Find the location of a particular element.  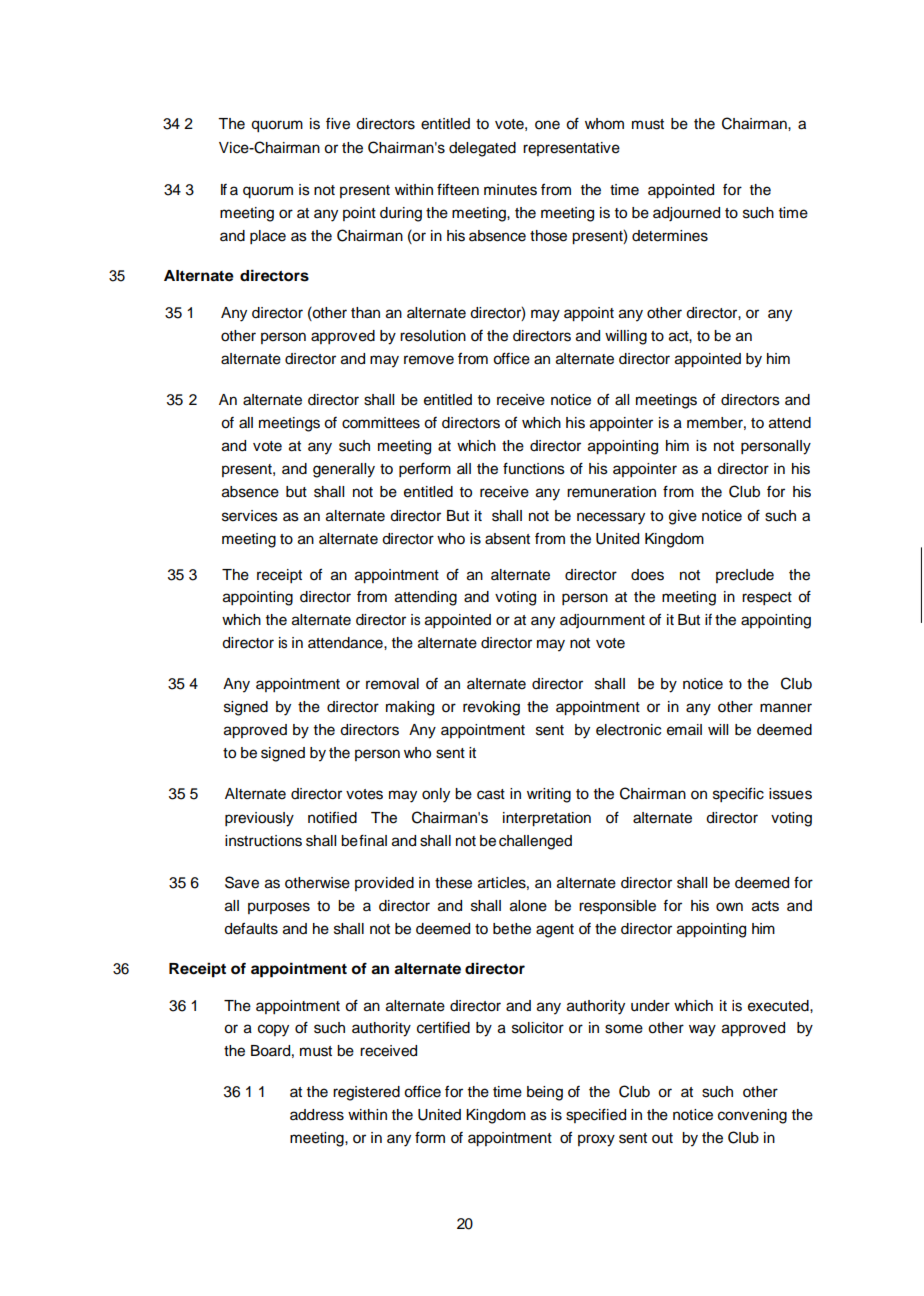

convening is located at coordinates (752, 1116).
